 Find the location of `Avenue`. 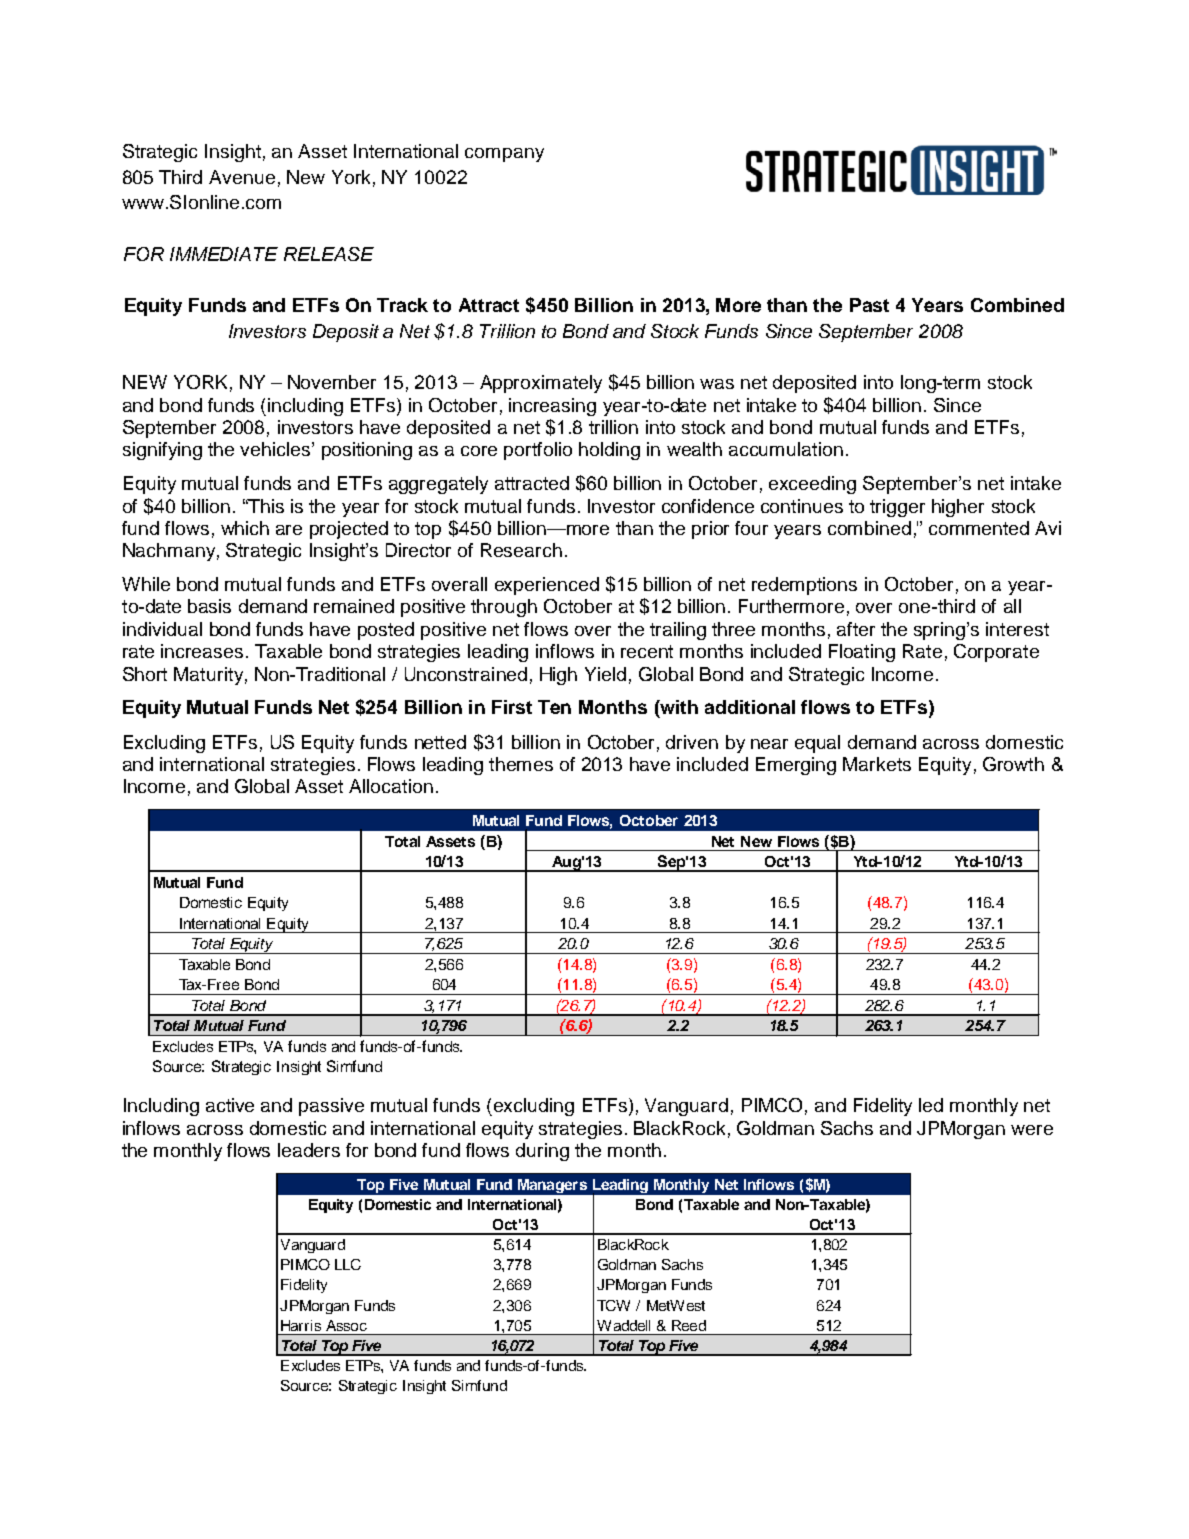

Avenue is located at coordinates (242, 177).
